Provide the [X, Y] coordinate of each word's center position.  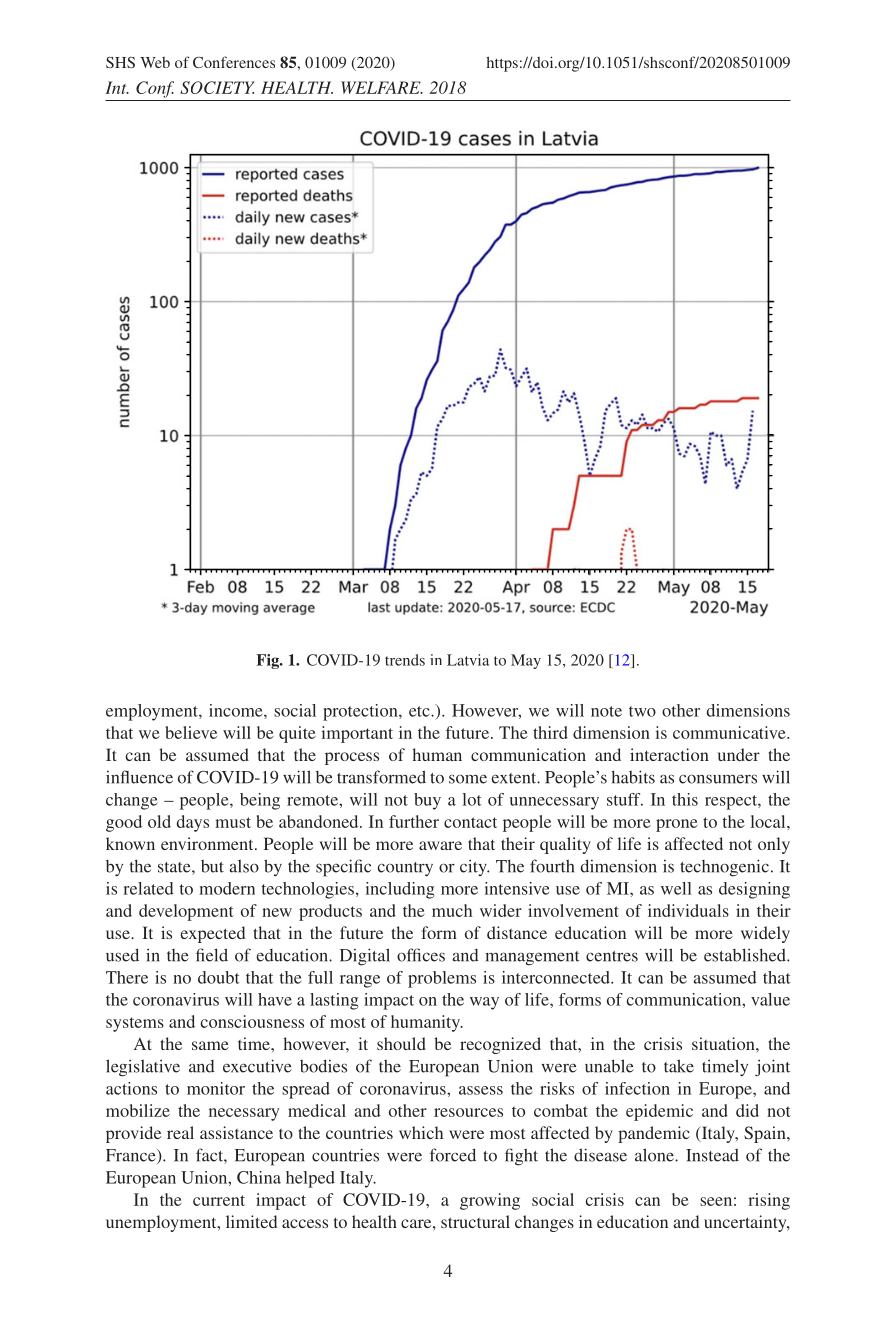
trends [405, 660]
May [526, 661]
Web [155, 62]
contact [470, 822]
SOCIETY [217, 87]
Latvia [468, 660]
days [193, 823]
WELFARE [382, 87]
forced [453, 1155]
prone [677, 825]
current [219, 1200]
